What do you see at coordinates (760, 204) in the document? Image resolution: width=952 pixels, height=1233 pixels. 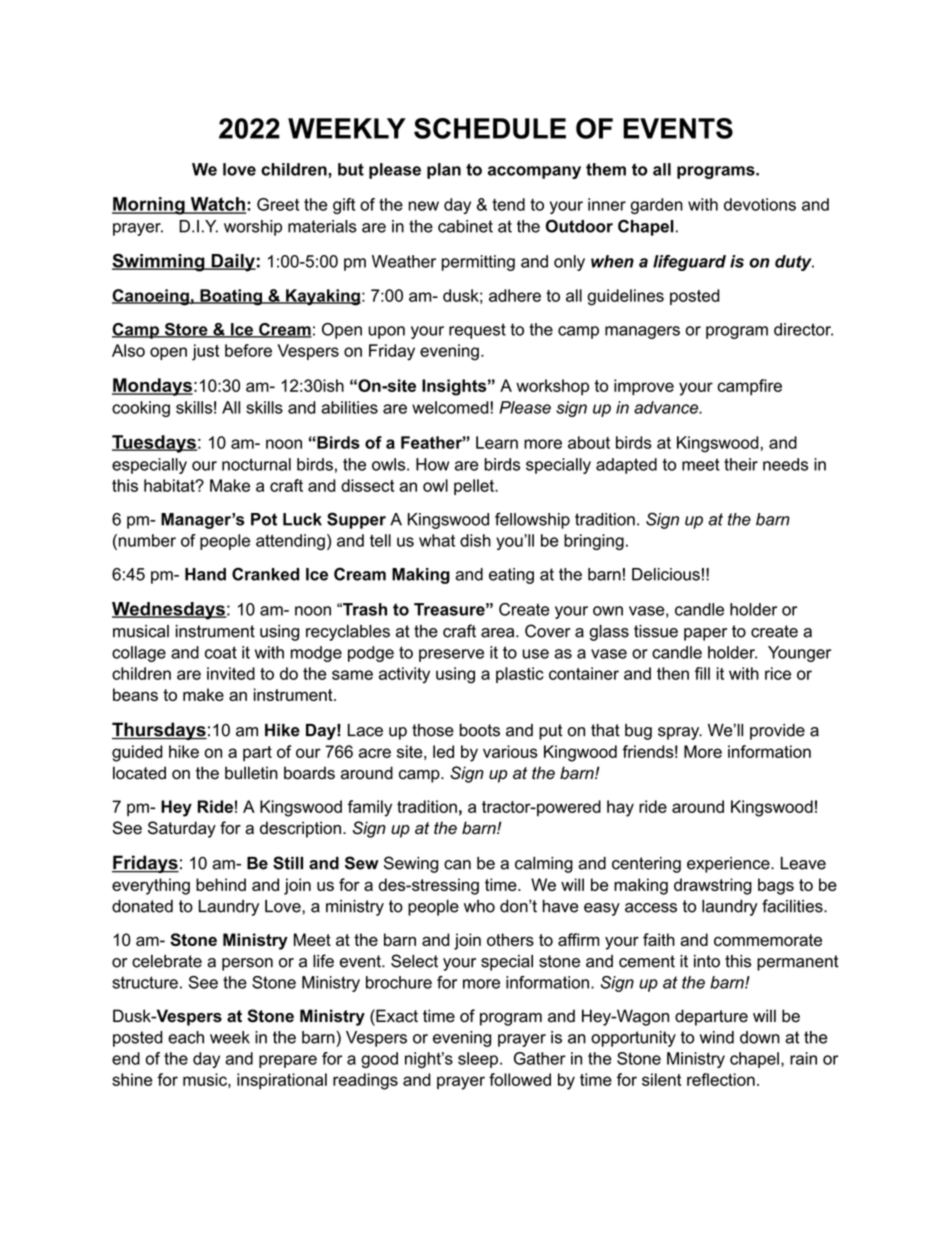 I see `devotions` at bounding box center [760, 204].
